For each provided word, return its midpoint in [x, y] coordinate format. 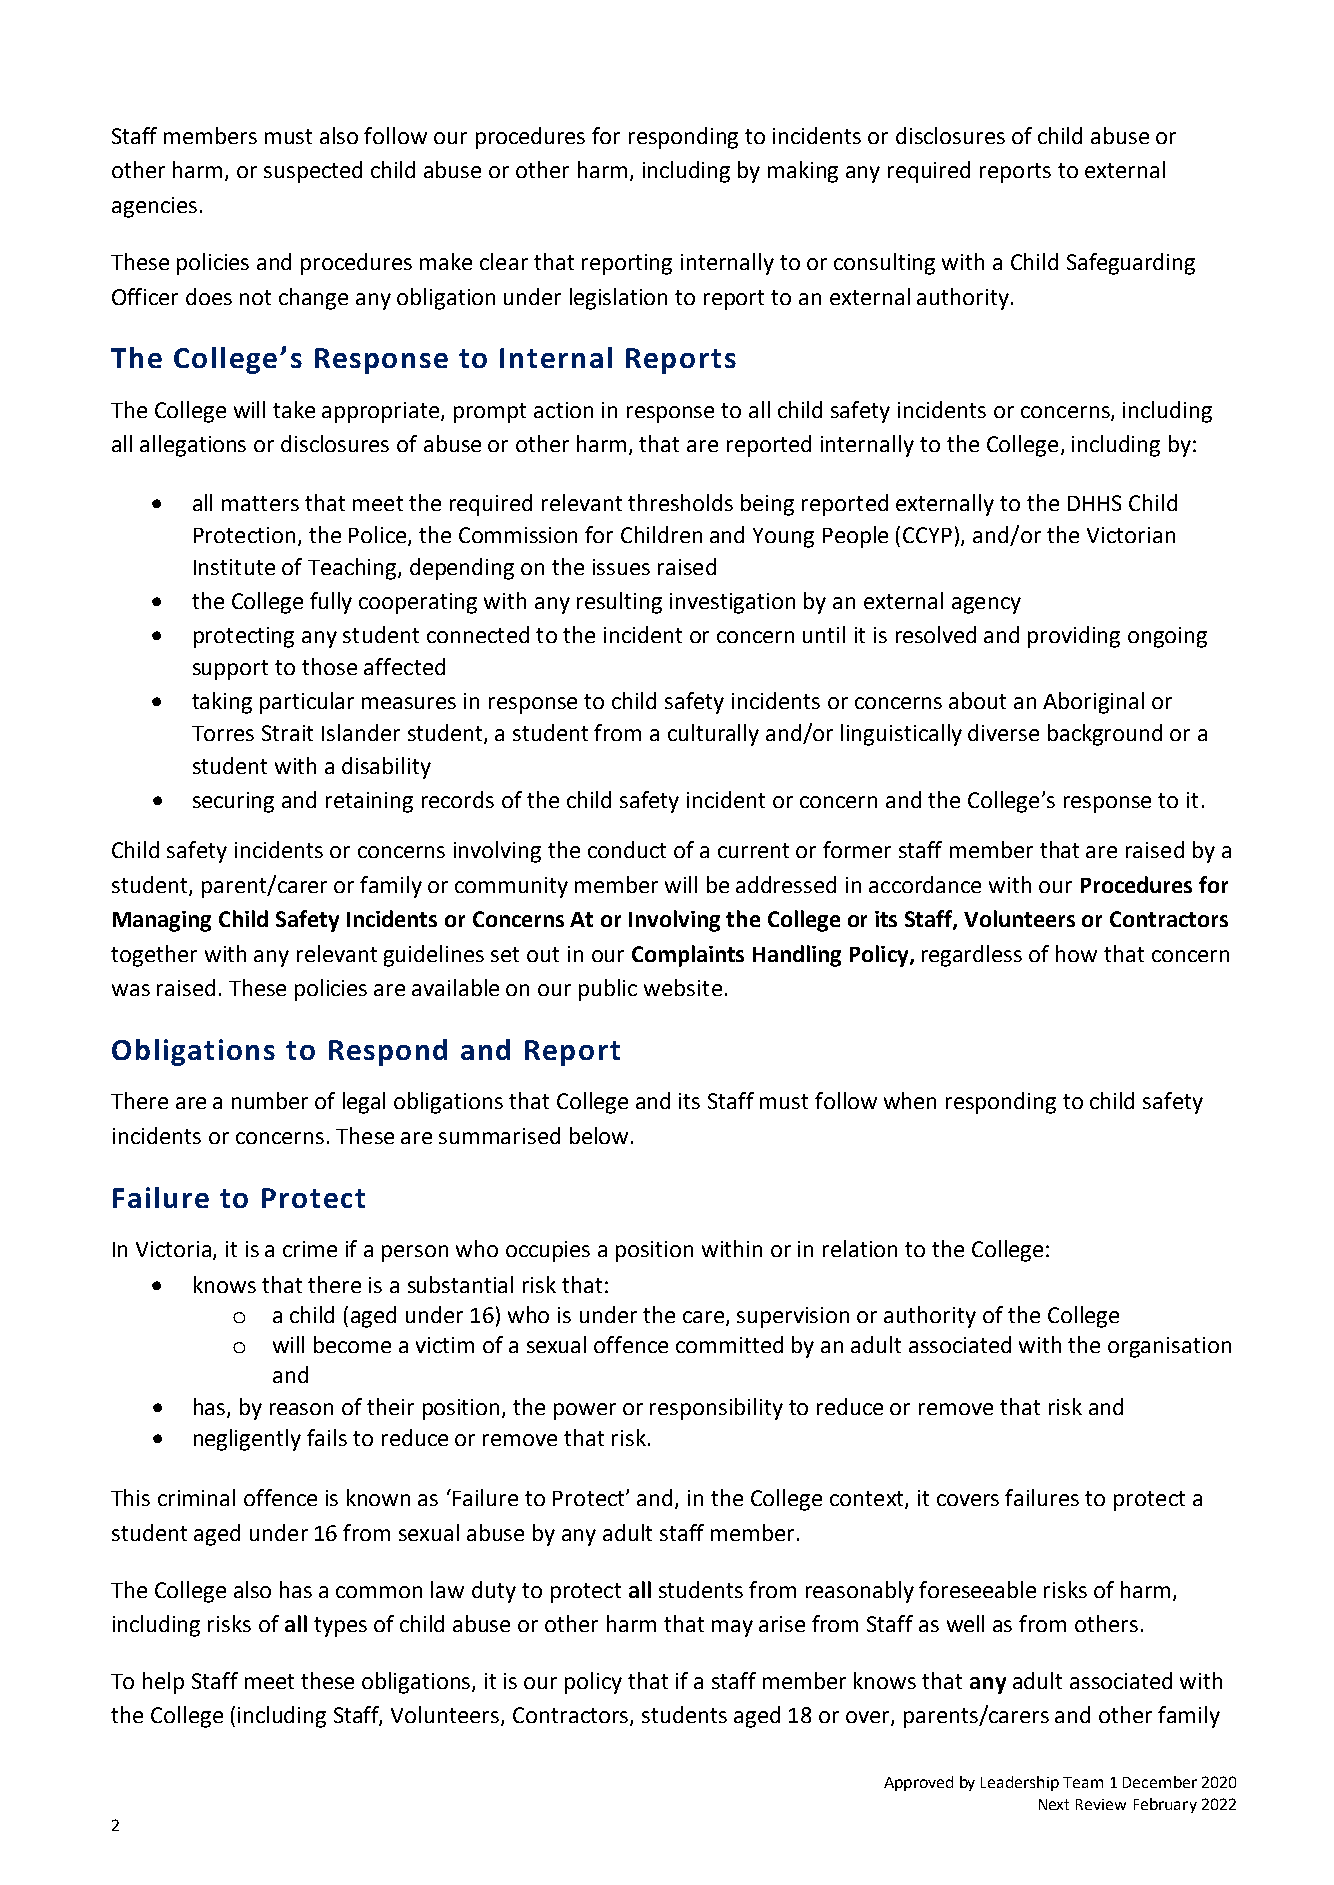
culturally [713, 735]
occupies [548, 1251]
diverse [1003, 732]
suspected [313, 172]
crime [310, 1249]
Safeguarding [1131, 264]
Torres [223, 733]
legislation [618, 299]
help [163, 1683]
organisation [1169, 1347]
